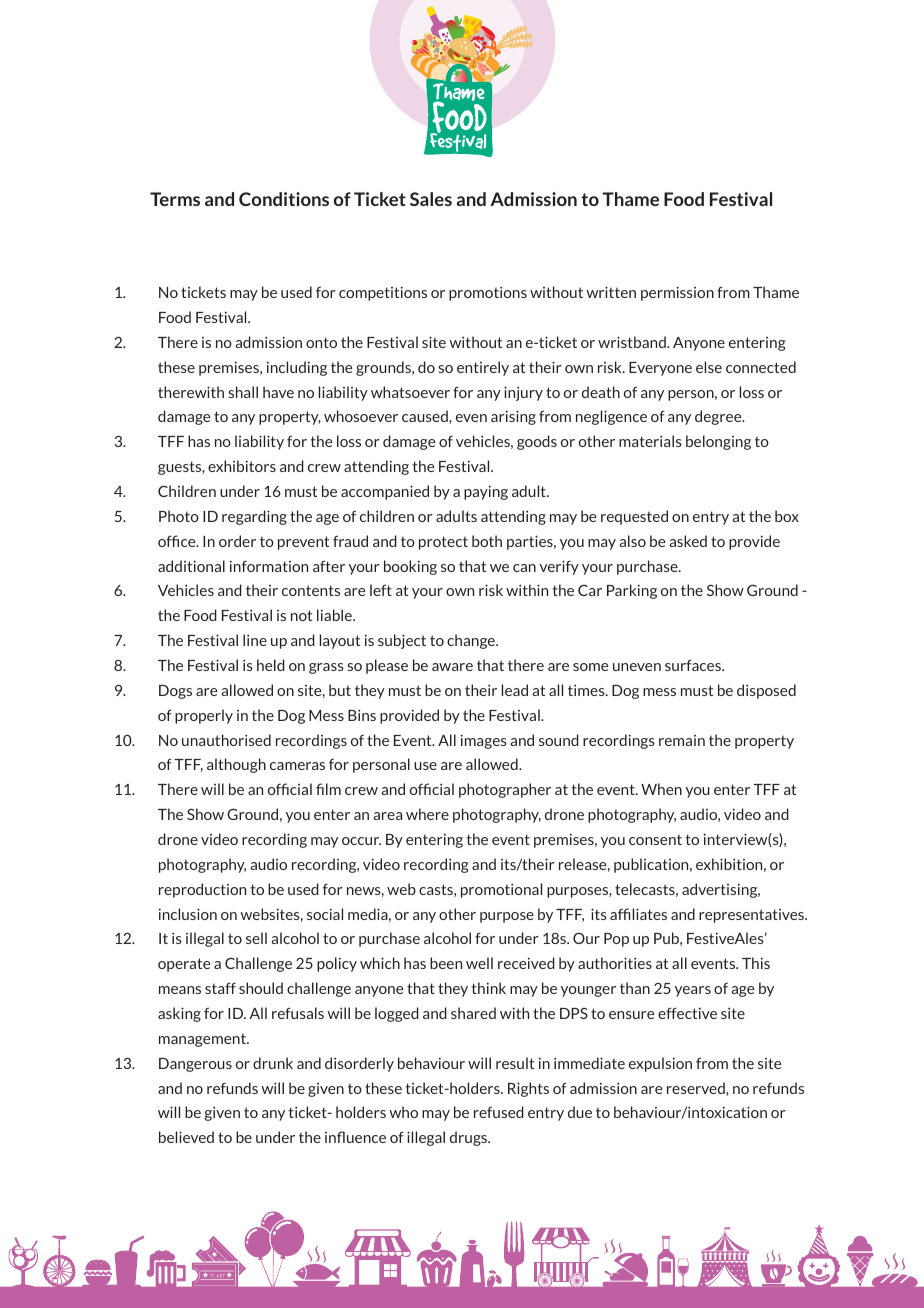 The width and height of the image is (924, 1308). I want to click on When, so click(661, 789).
